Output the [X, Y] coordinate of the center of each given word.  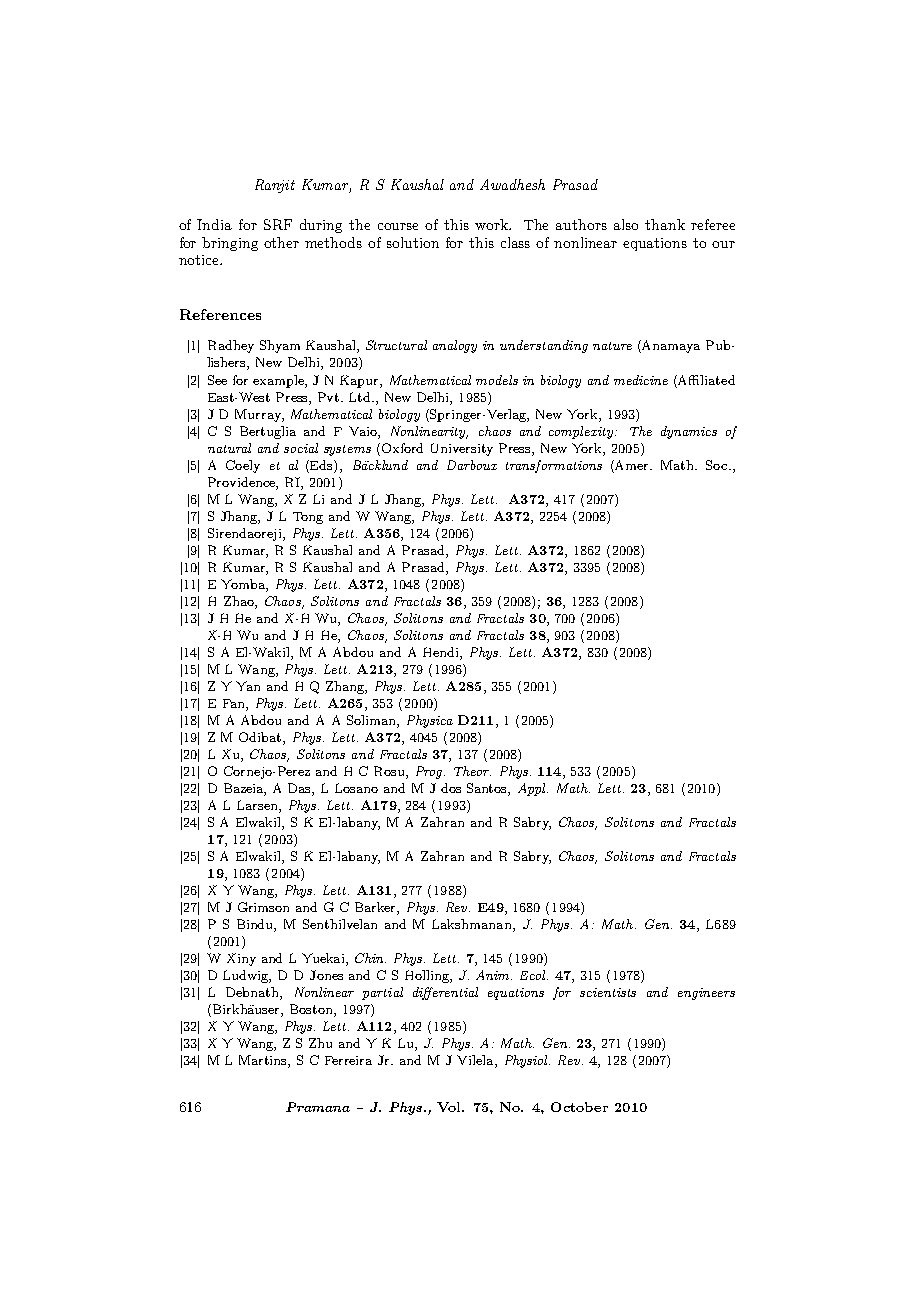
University [462, 449]
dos [451, 788]
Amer [632, 465]
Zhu [320, 1043]
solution [413, 242]
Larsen [258, 806]
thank [665, 224]
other [281, 242]
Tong [308, 518]
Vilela [476, 1061]
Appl [533, 789]
